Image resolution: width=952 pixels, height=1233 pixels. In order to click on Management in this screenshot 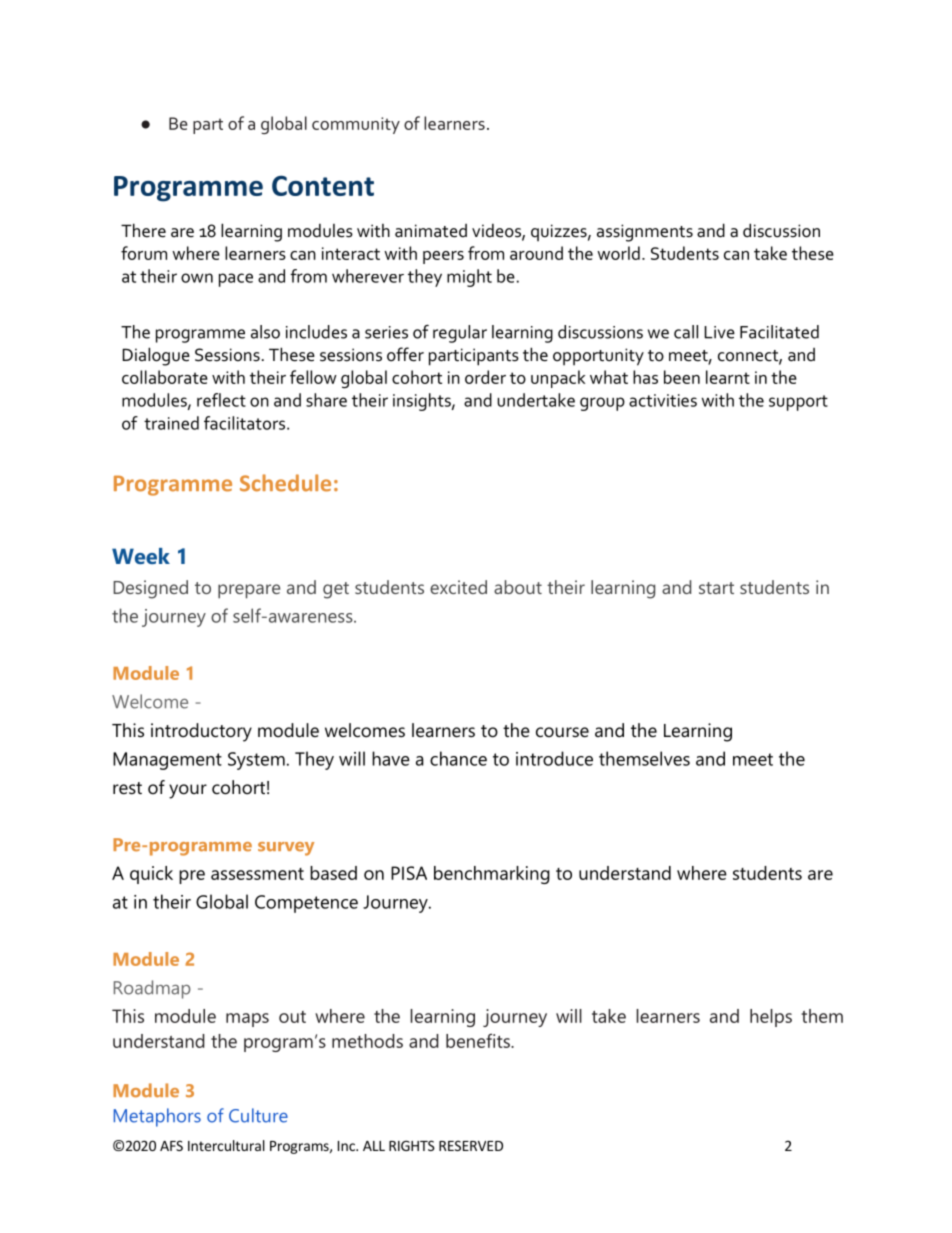, I will do `click(167, 761)`.
